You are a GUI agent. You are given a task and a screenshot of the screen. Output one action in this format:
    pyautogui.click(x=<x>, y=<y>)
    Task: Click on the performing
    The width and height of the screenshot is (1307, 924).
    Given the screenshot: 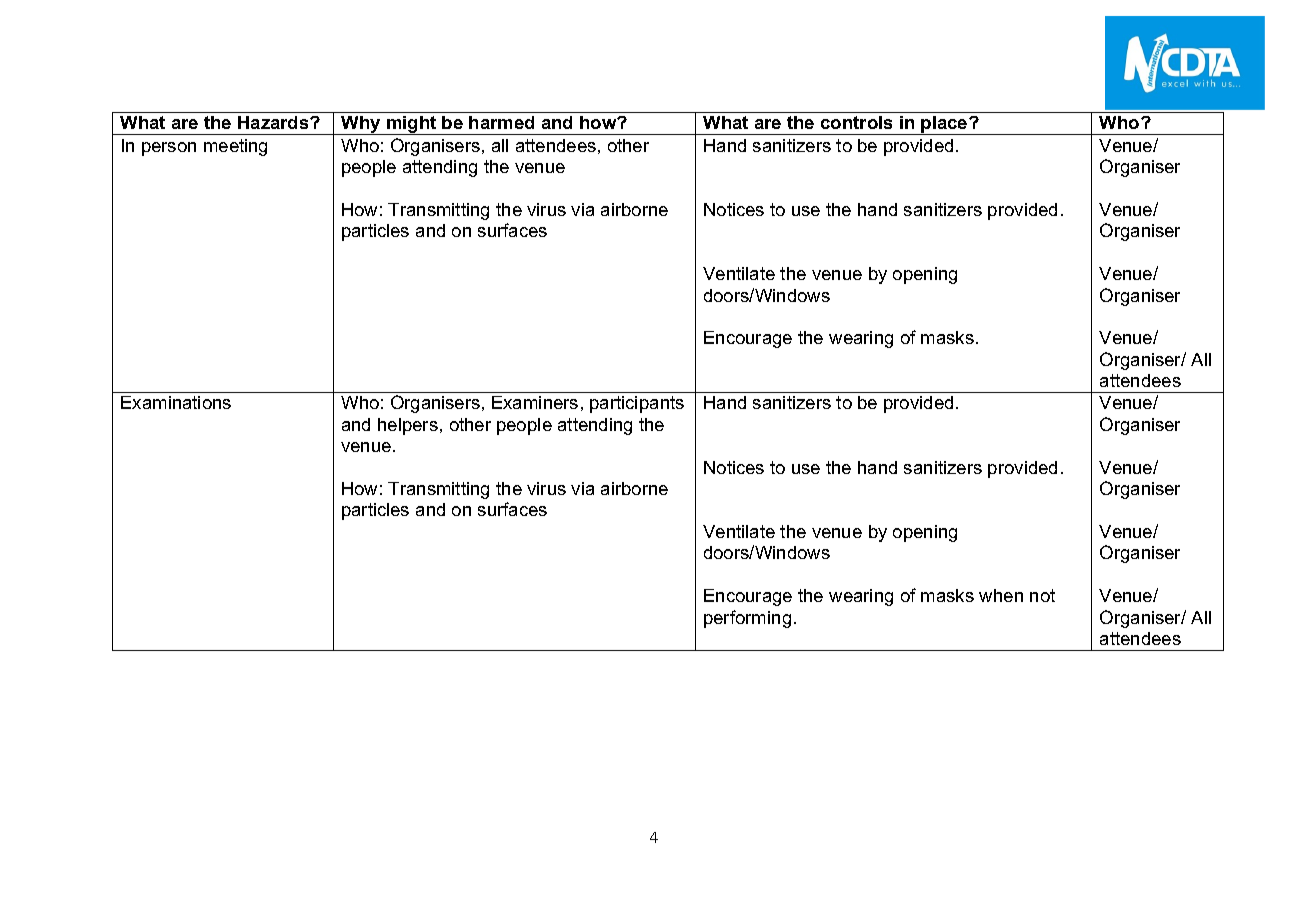 What is the action you would take?
    pyautogui.click(x=747, y=619)
